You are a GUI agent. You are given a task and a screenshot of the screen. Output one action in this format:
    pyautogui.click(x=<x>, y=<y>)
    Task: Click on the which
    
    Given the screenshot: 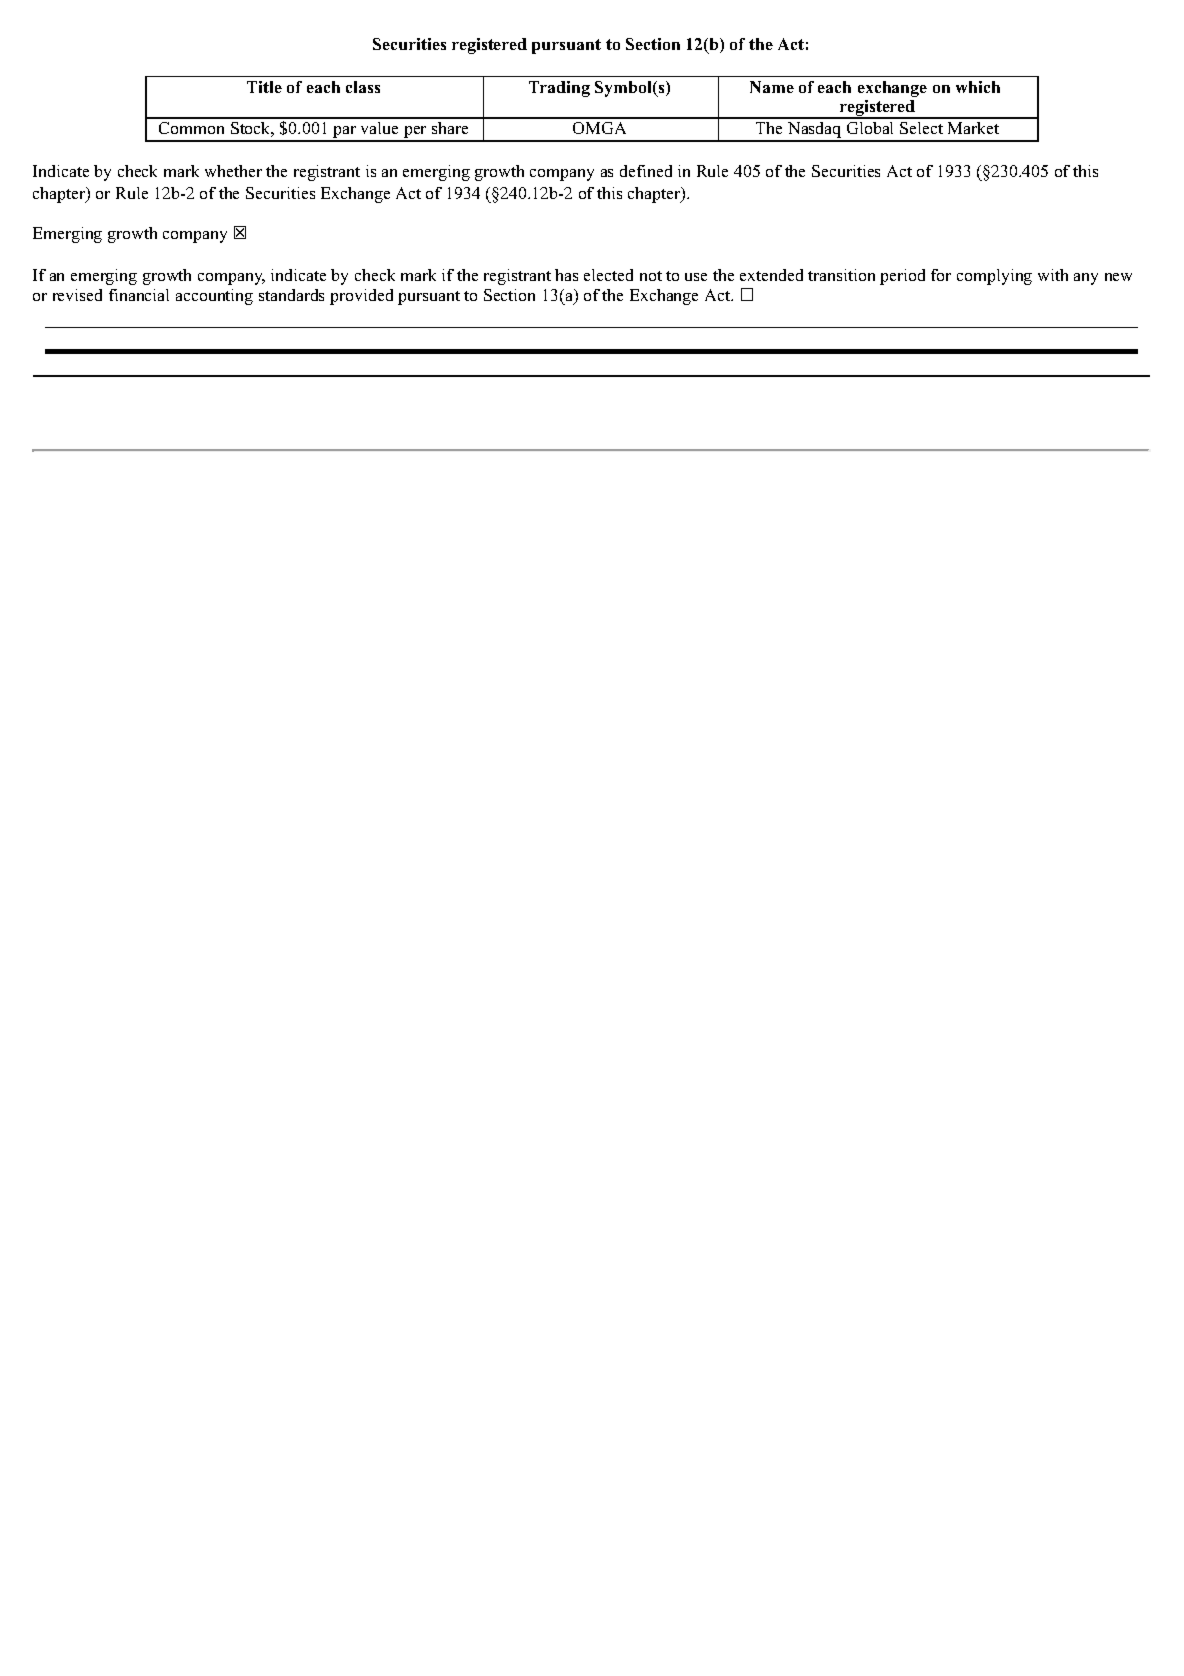 What is the action you would take?
    pyautogui.click(x=978, y=87)
